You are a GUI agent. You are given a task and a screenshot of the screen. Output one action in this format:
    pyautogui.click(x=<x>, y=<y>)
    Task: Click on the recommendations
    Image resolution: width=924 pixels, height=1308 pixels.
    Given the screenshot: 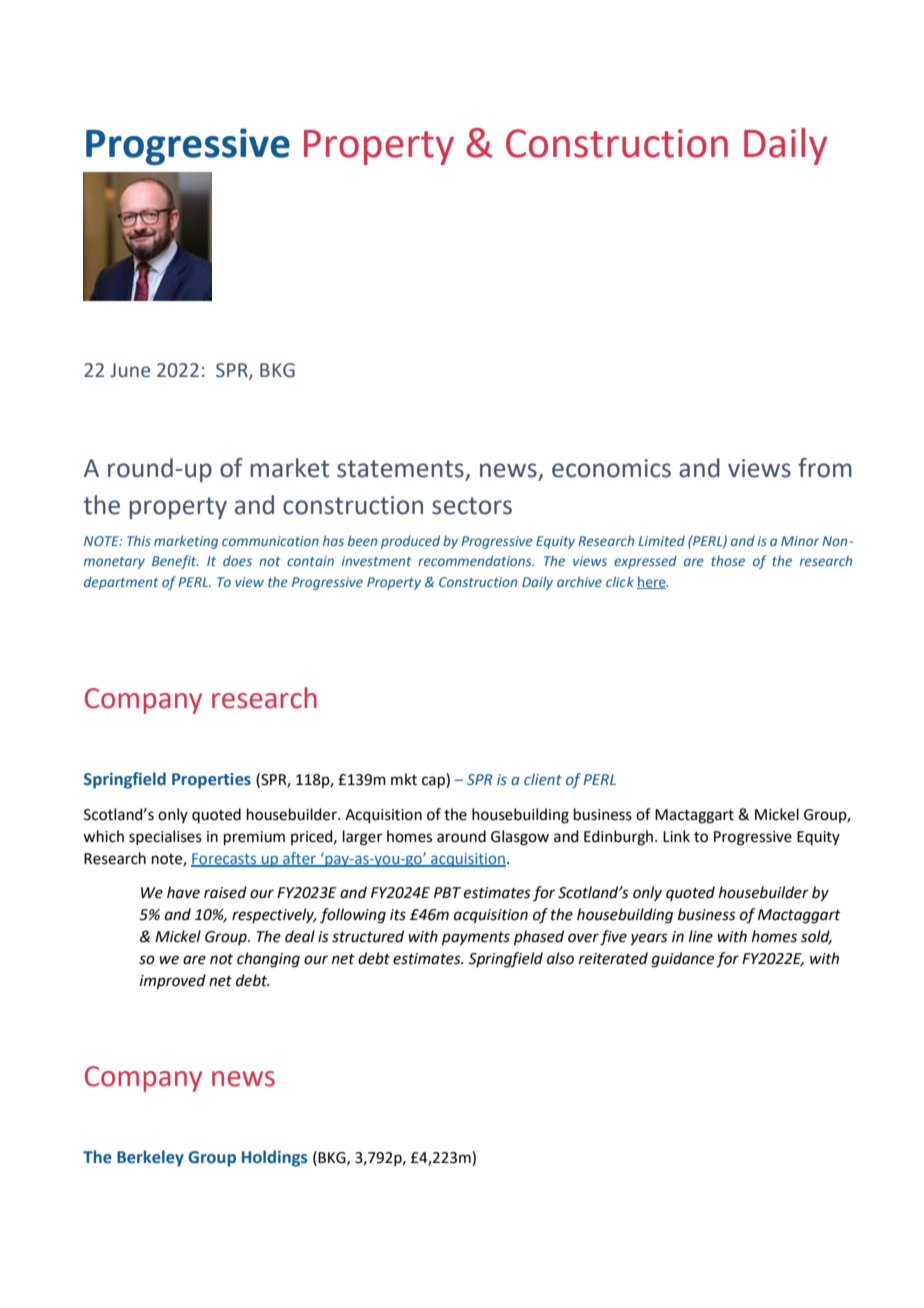 What is the action you would take?
    pyautogui.click(x=476, y=560)
